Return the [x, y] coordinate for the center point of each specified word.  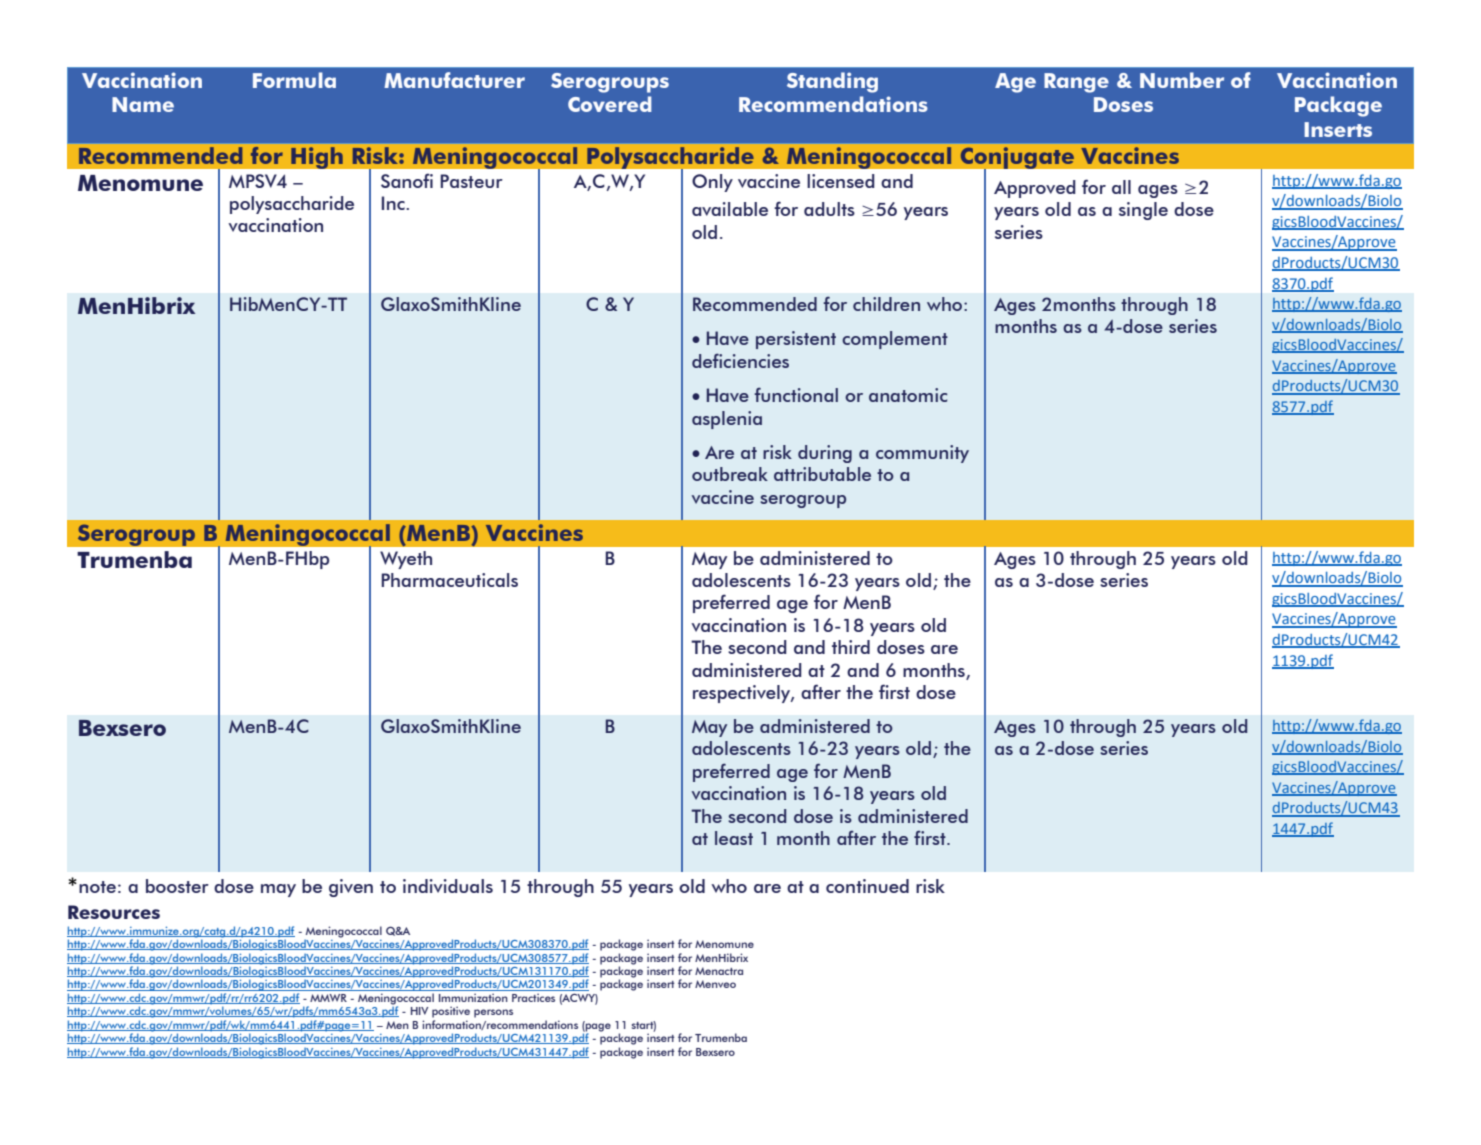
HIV [420, 1011]
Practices [533, 997]
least [734, 838]
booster [177, 886]
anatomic [908, 395]
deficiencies [740, 361]
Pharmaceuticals [449, 580]
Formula [294, 80]
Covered [610, 104]
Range [1076, 83]
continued [867, 886]
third [851, 647]
